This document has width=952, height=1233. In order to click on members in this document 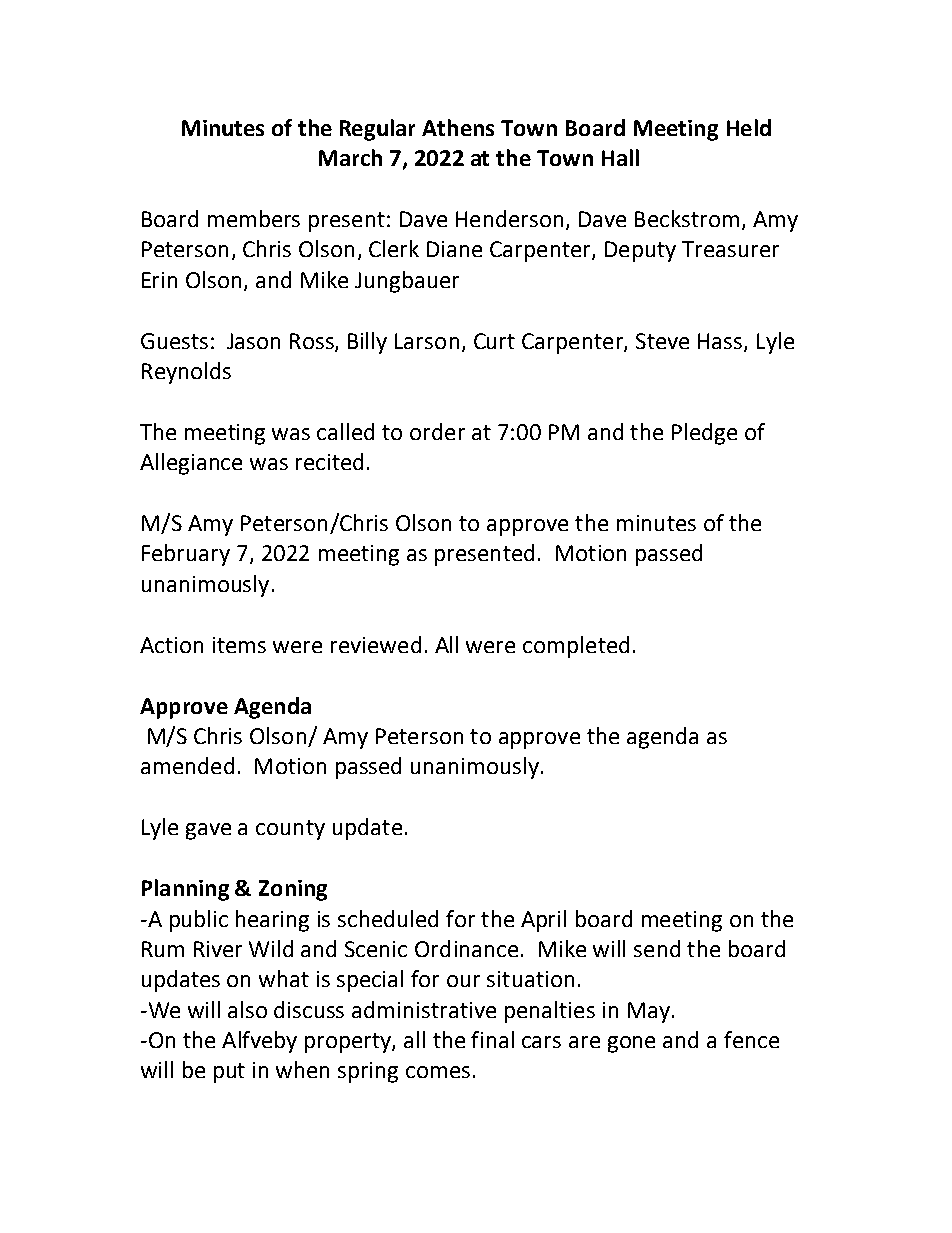, I will do `click(254, 218)`.
